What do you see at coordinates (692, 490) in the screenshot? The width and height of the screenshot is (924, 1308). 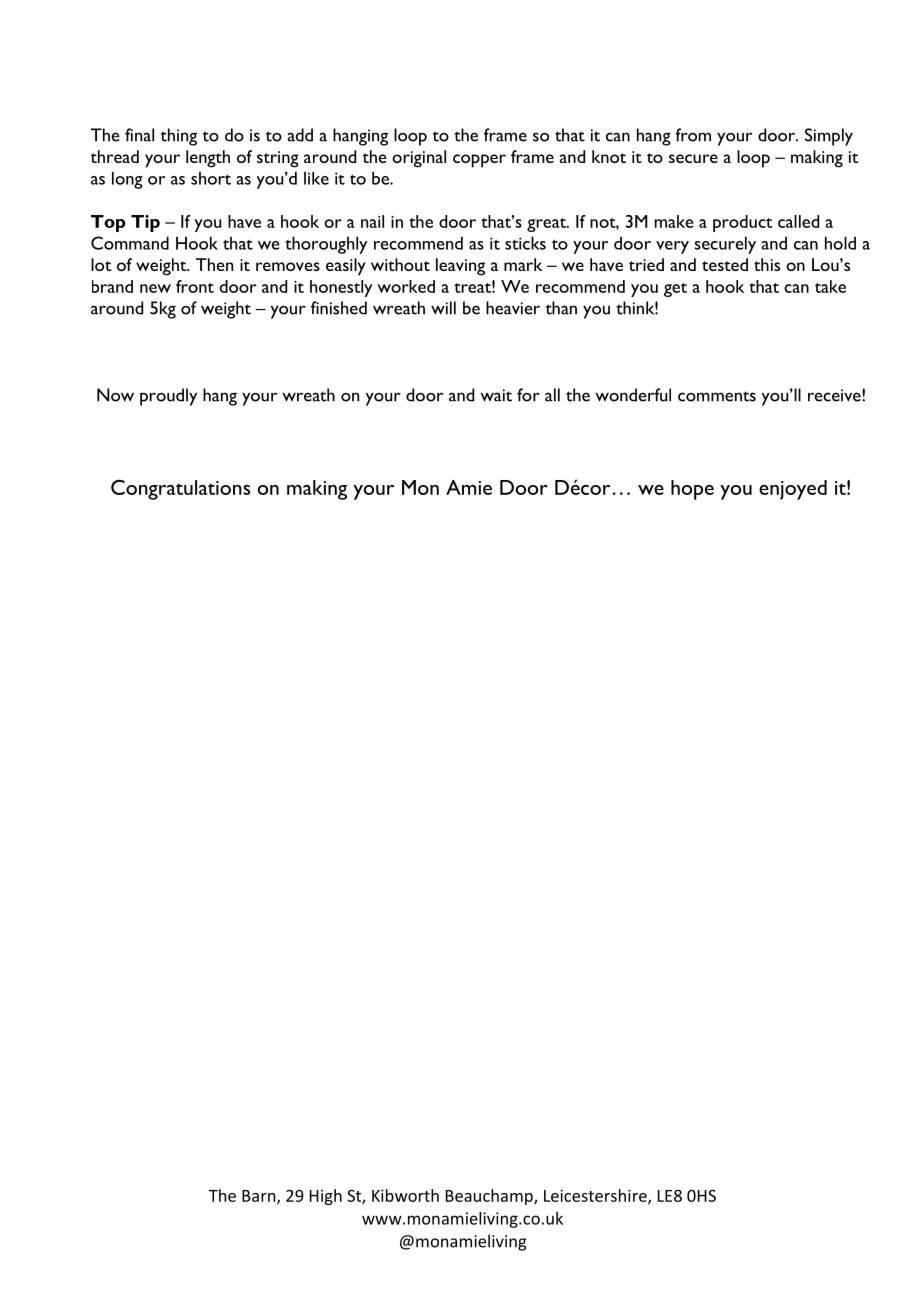 I see `hope` at bounding box center [692, 490].
